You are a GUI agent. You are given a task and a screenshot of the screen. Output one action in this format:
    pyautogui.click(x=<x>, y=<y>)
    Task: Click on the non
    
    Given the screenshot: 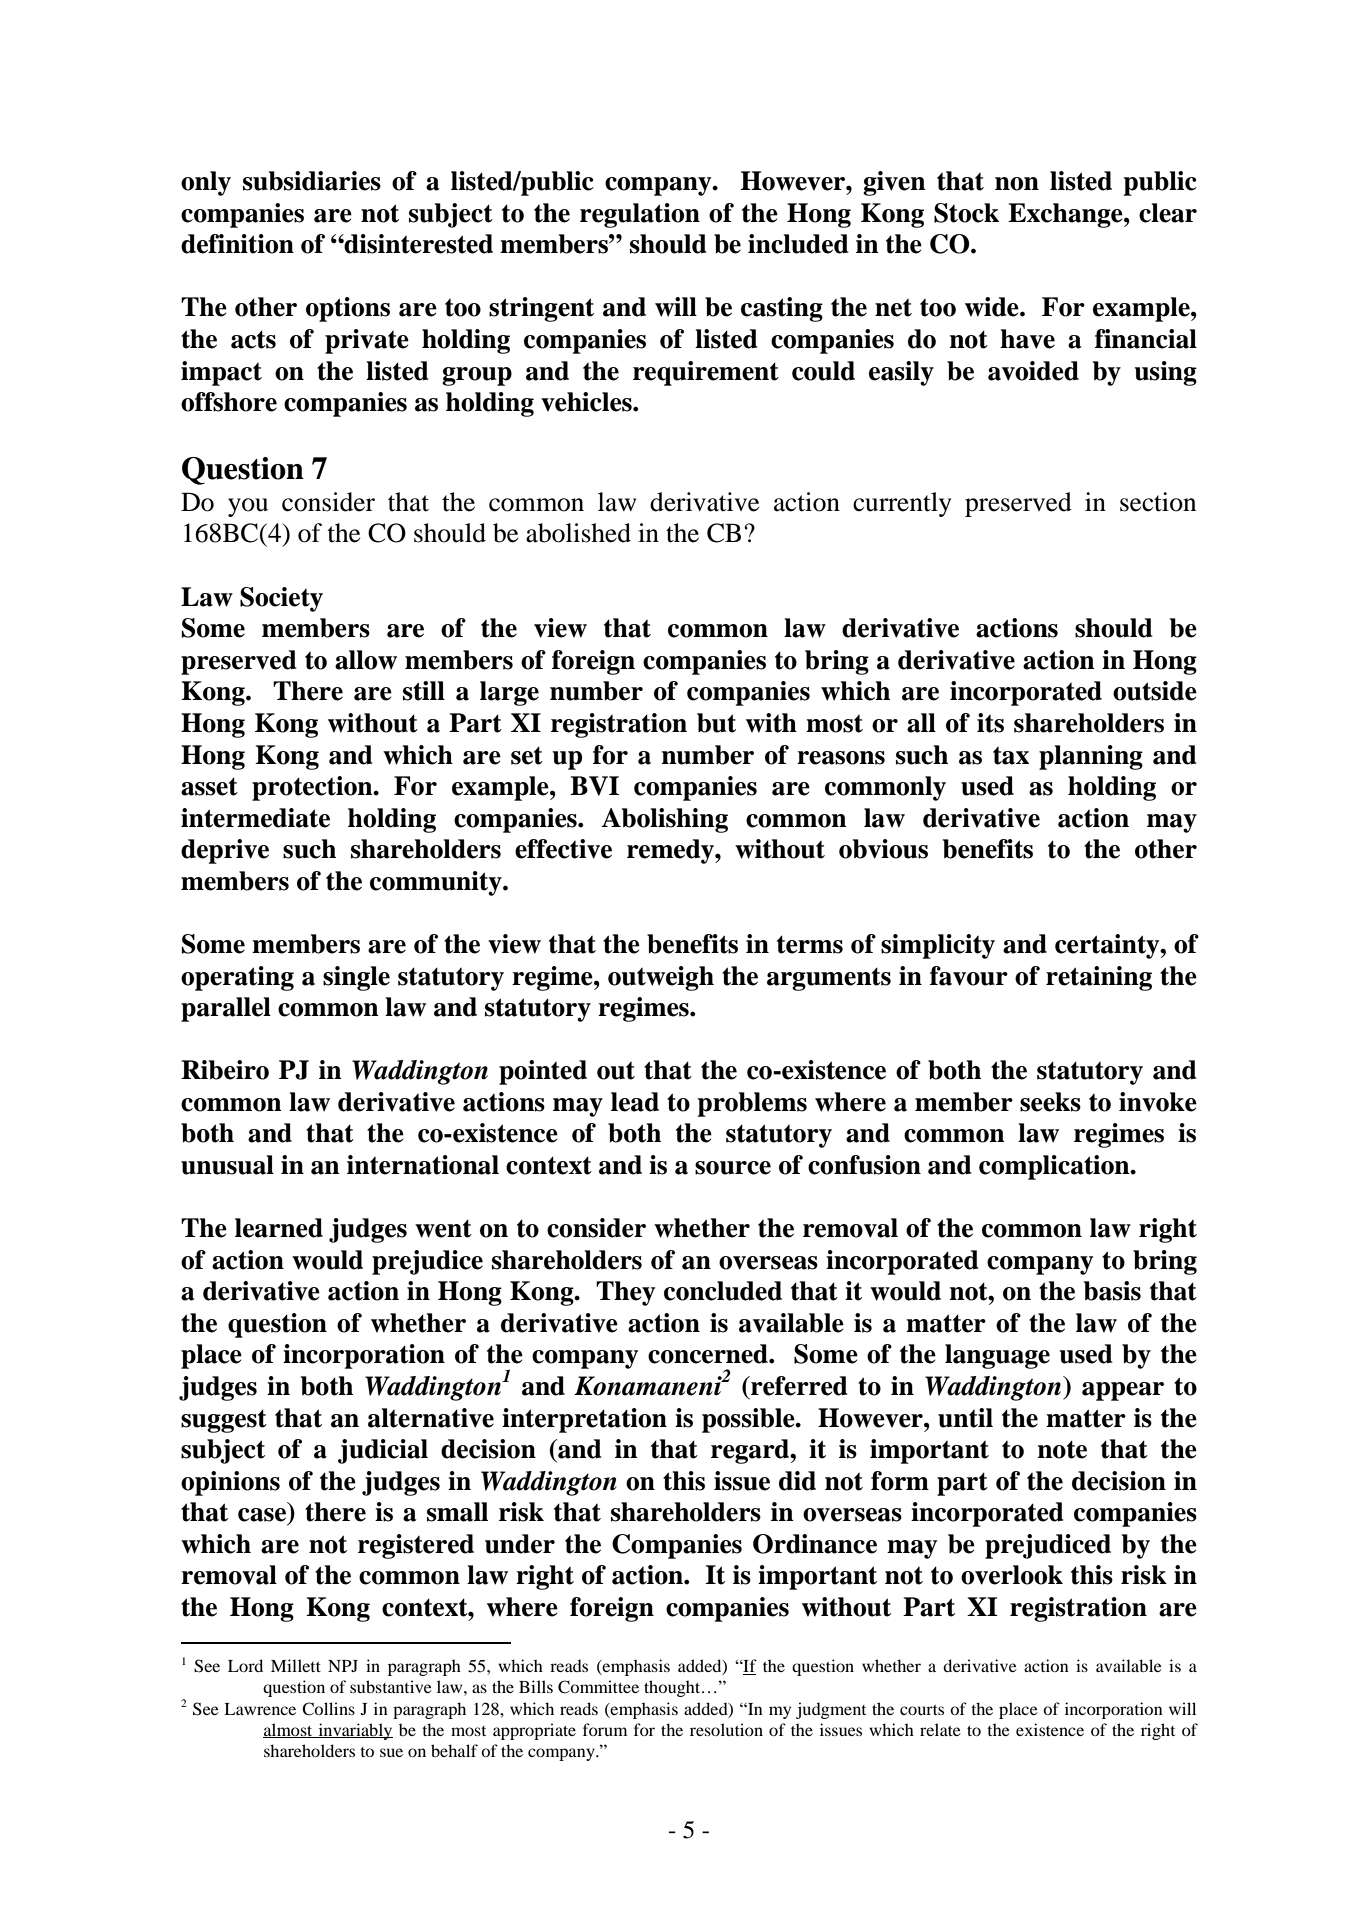 What is the action you would take?
    pyautogui.click(x=1017, y=184)
